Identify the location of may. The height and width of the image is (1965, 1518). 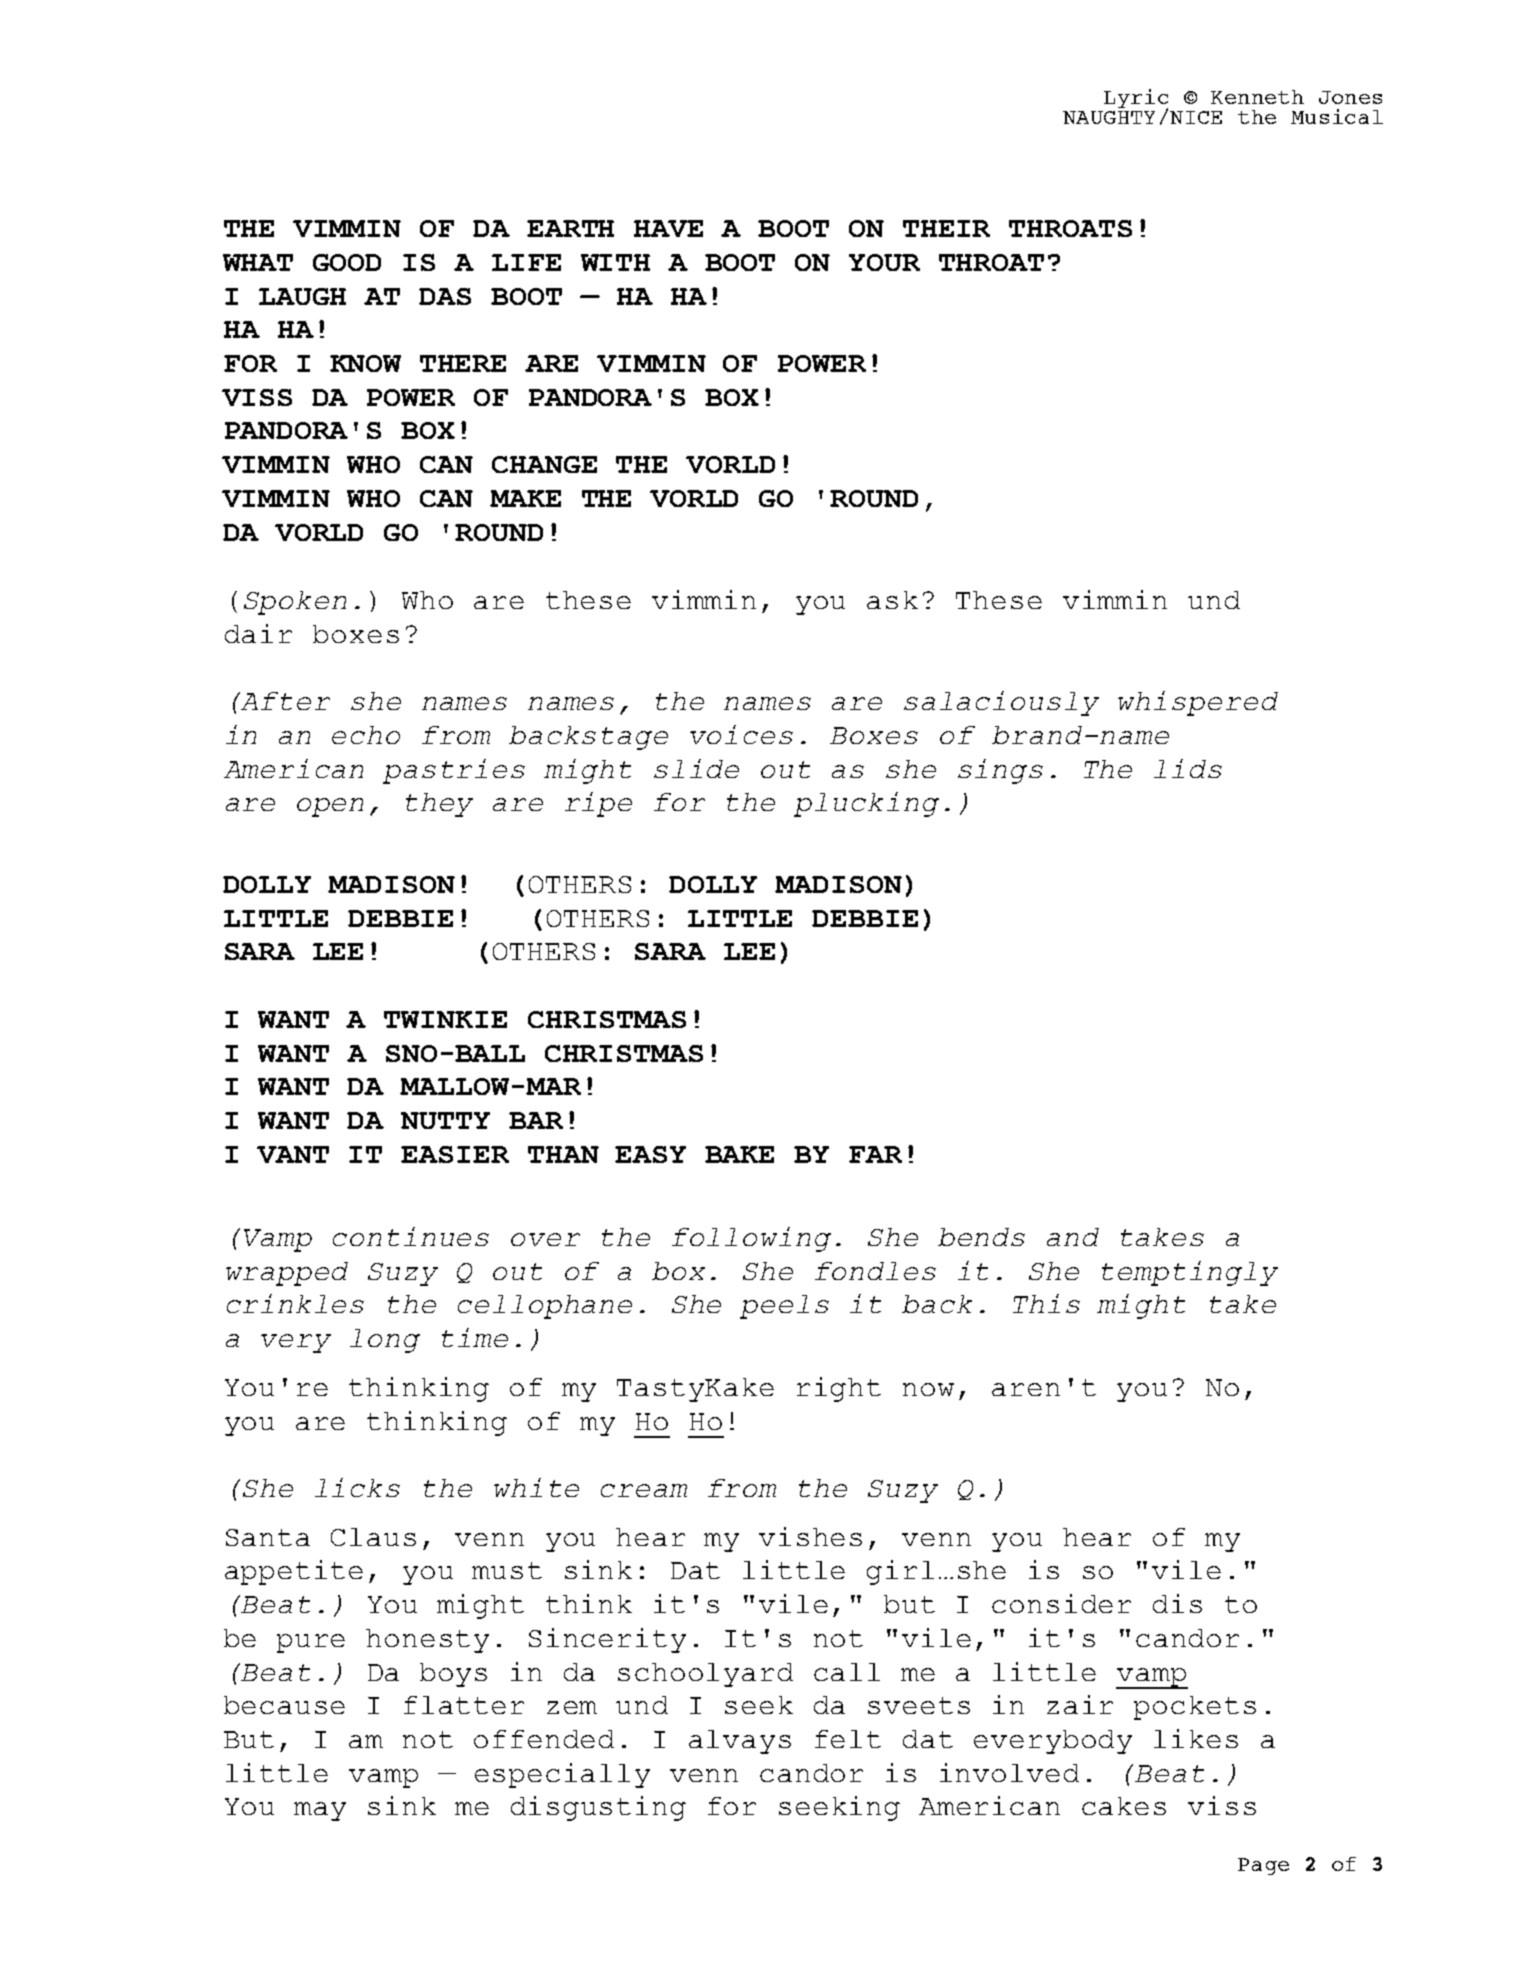
(320, 1811).
